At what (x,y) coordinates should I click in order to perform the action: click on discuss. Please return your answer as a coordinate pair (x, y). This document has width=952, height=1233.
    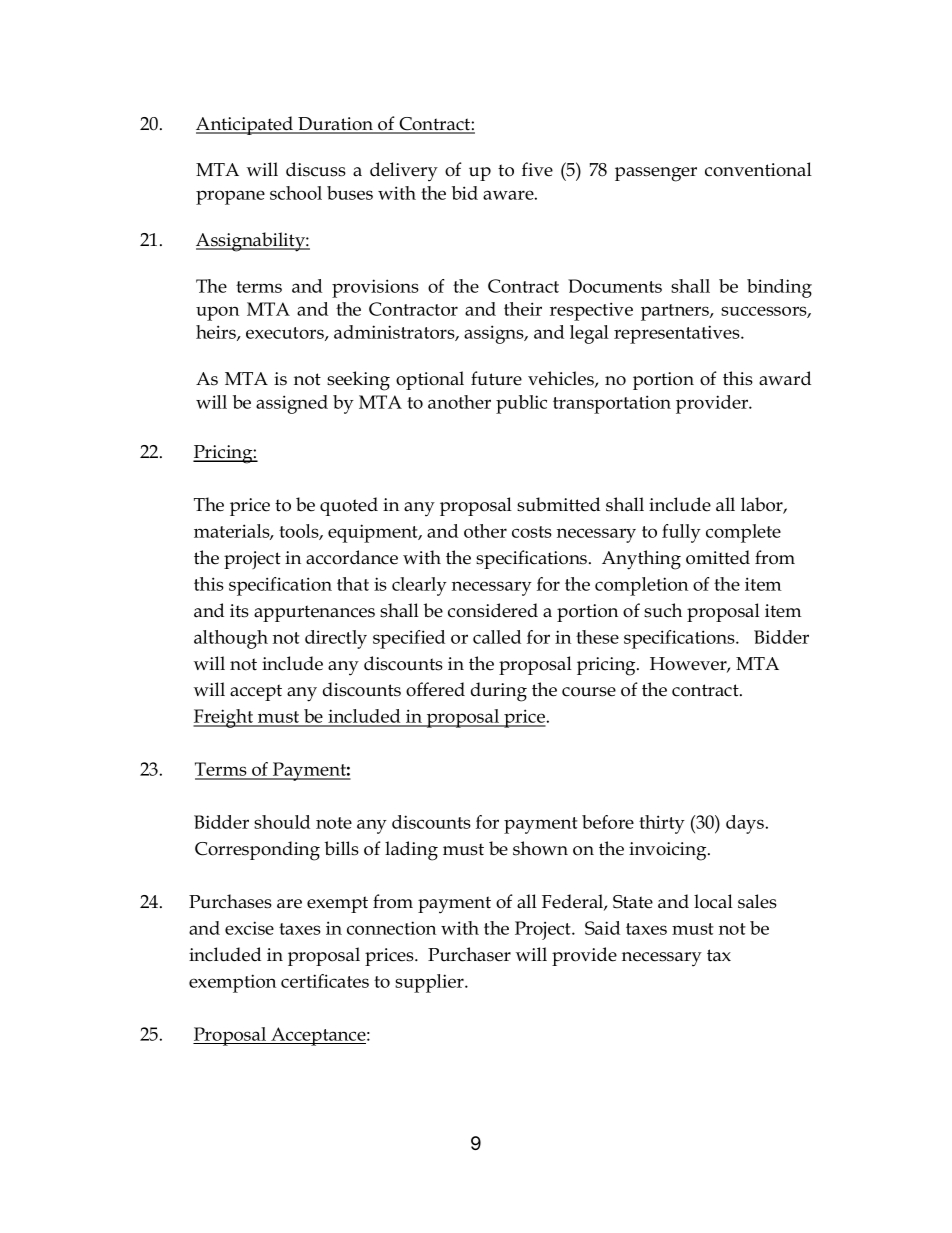
    Looking at the image, I should click on (316, 169).
